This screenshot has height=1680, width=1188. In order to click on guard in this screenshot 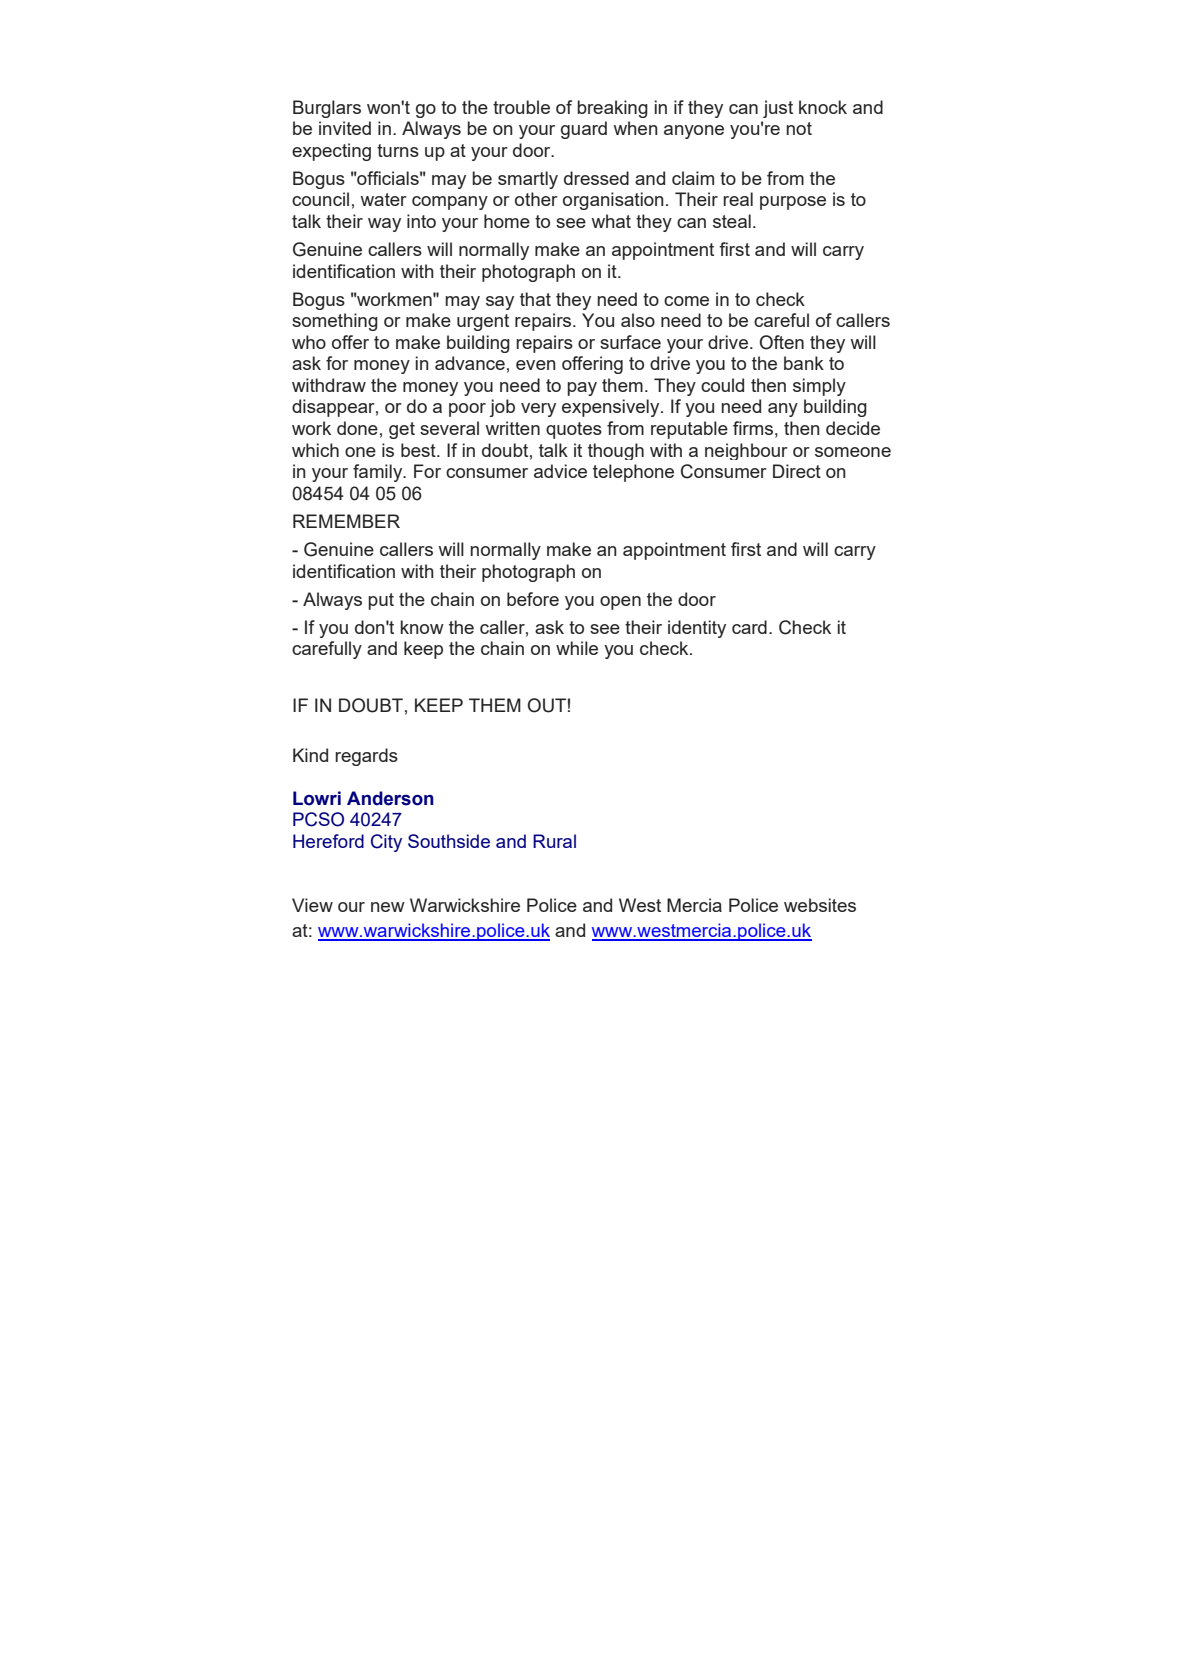, I will do `click(584, 130)`.
